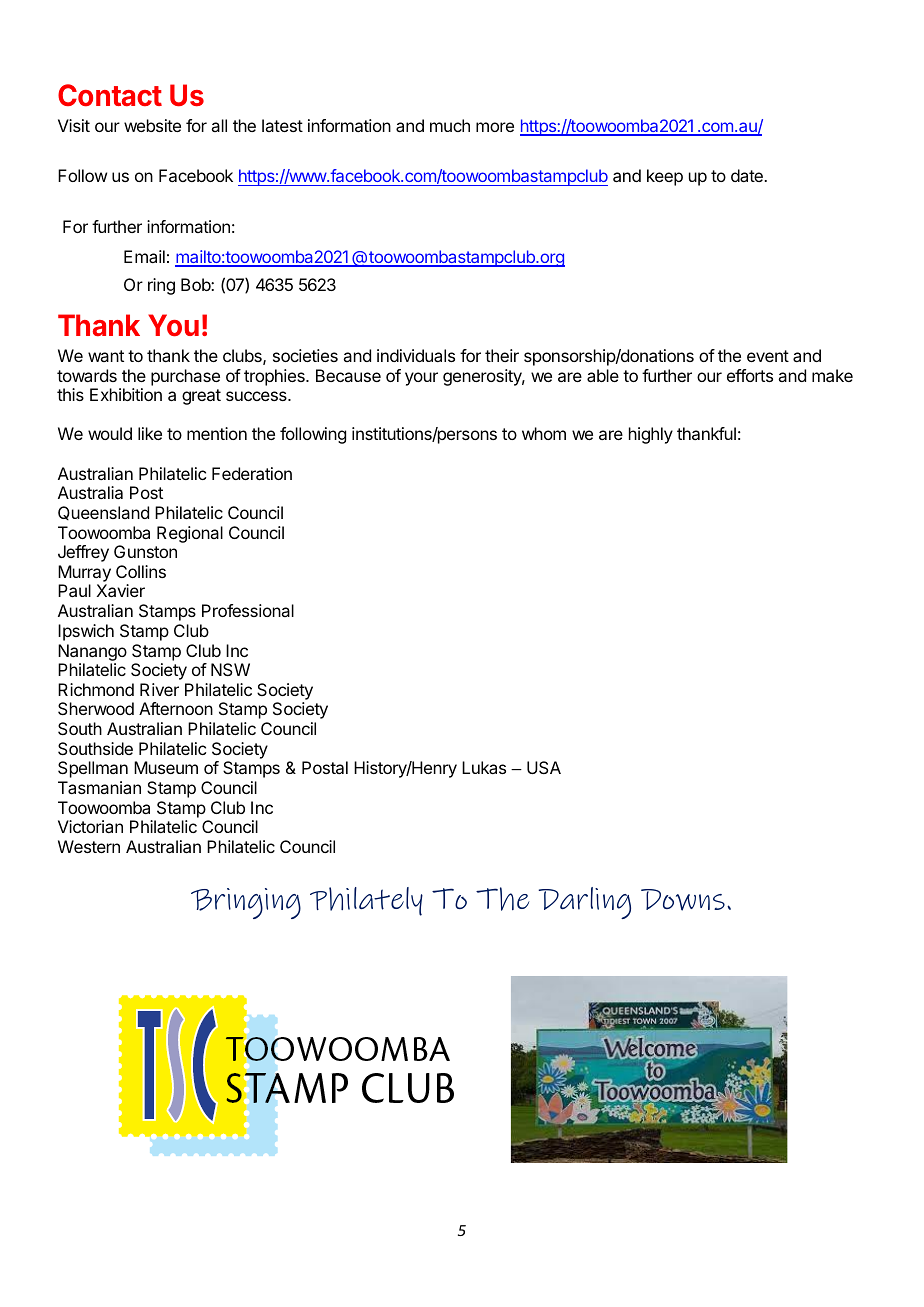 The height and width of the screenshot is (1307, 924). What do you see at coordinates (750, 375) in the screenshot?
I see `efforts` at bounding box center [750, 375].
